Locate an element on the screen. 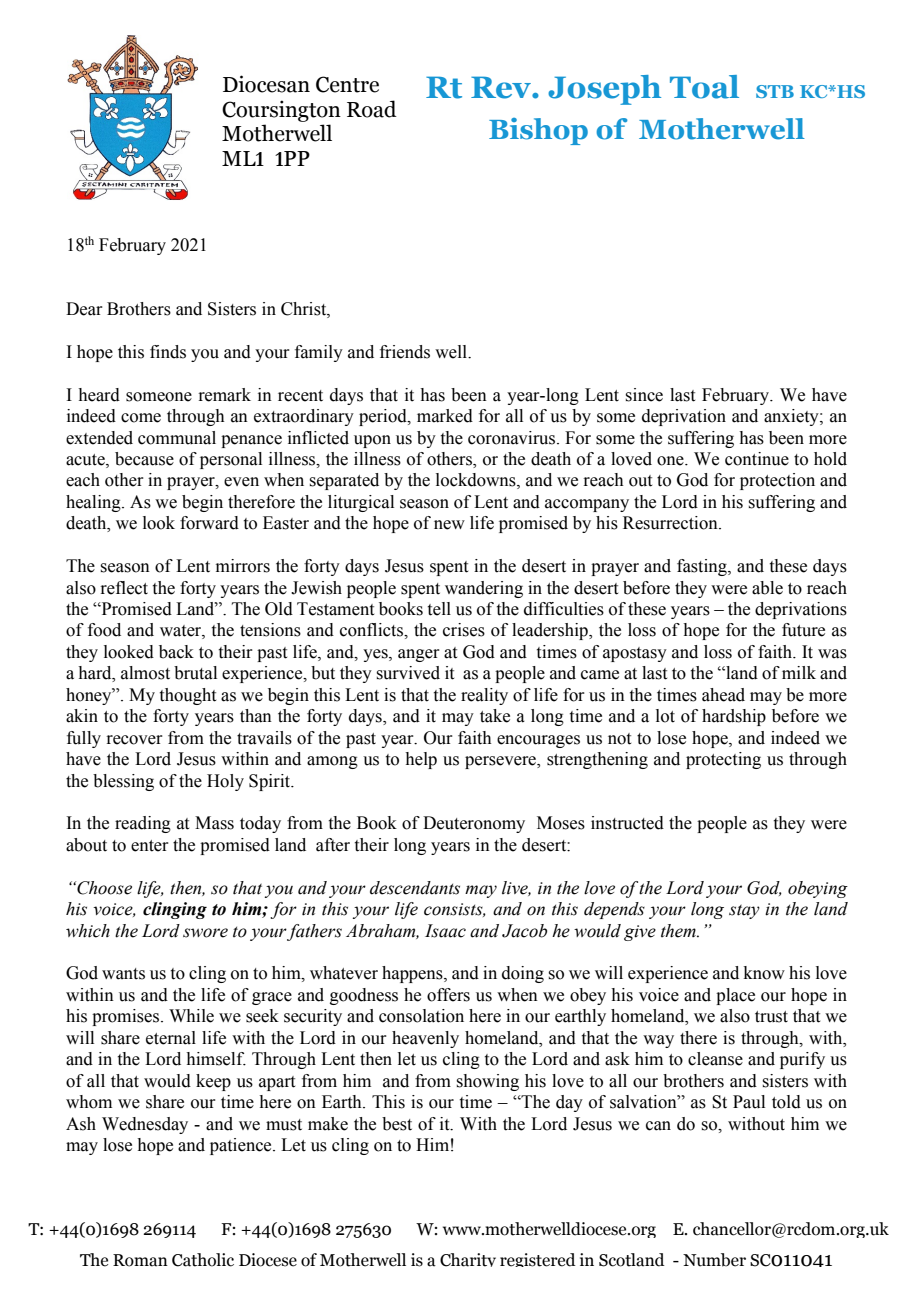 This screenshot has height=1308, width=924. because is located at coordinates (144, 459).
